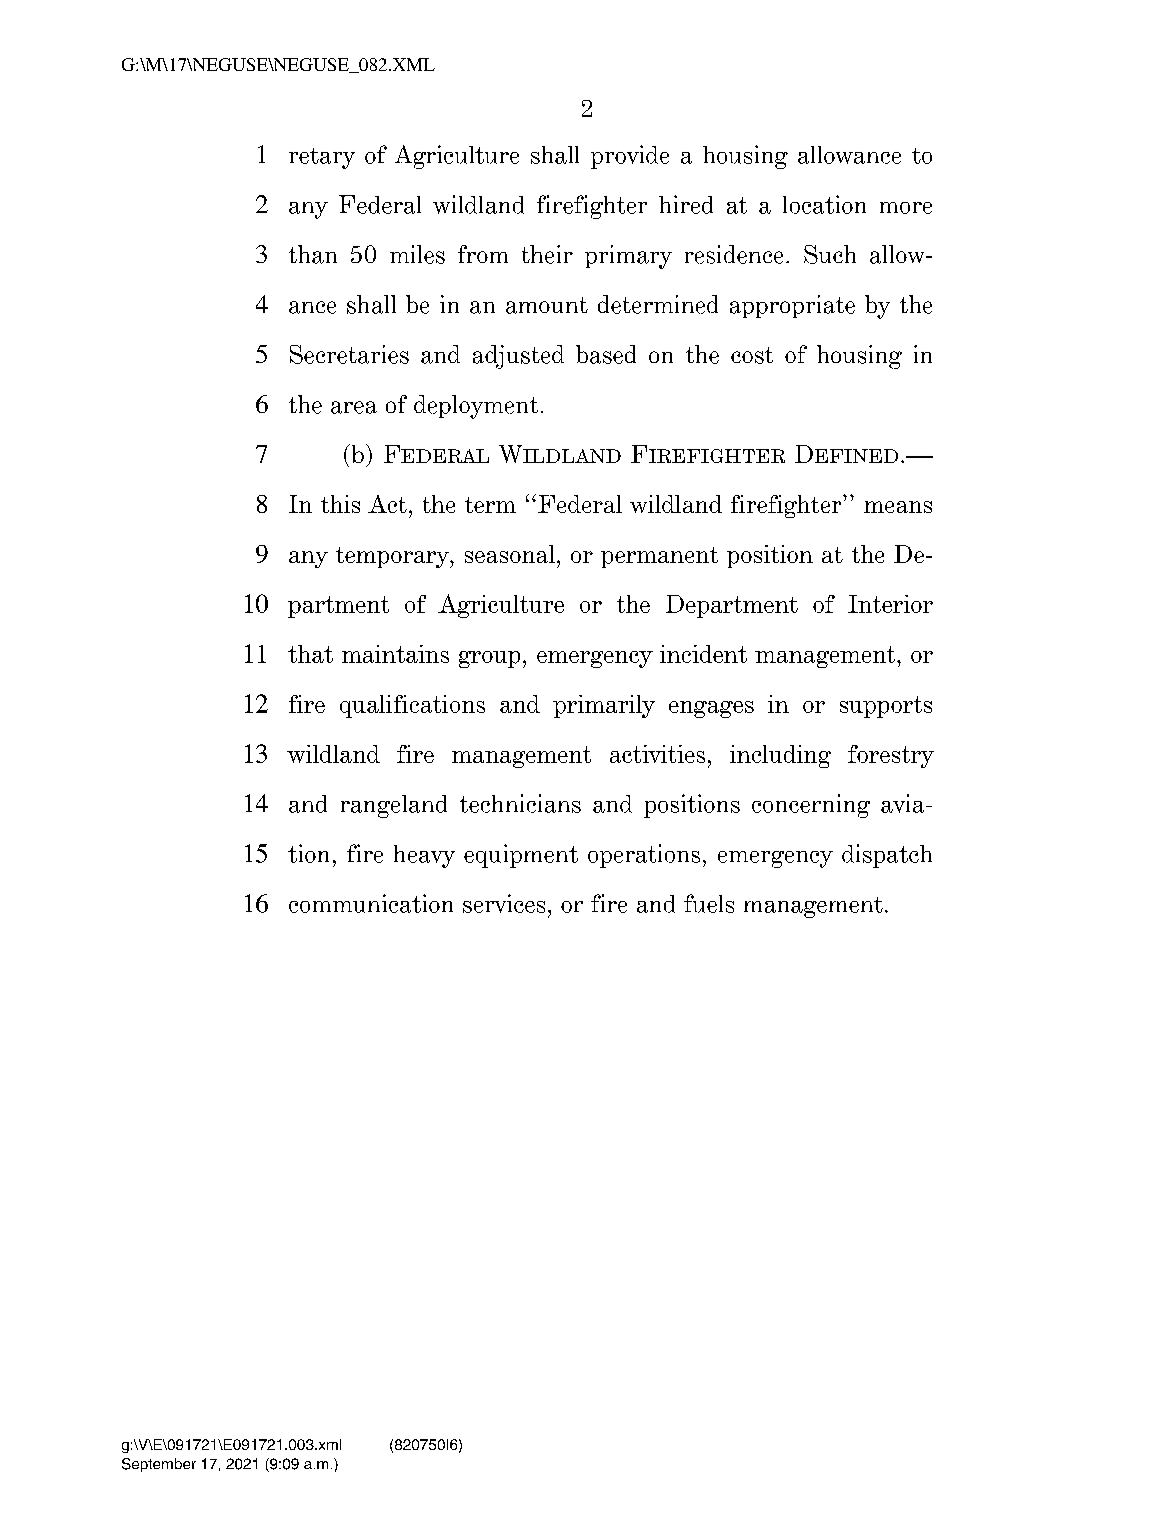 The image size is (1175, 1521). I want to click on services, so click(504, 903).
